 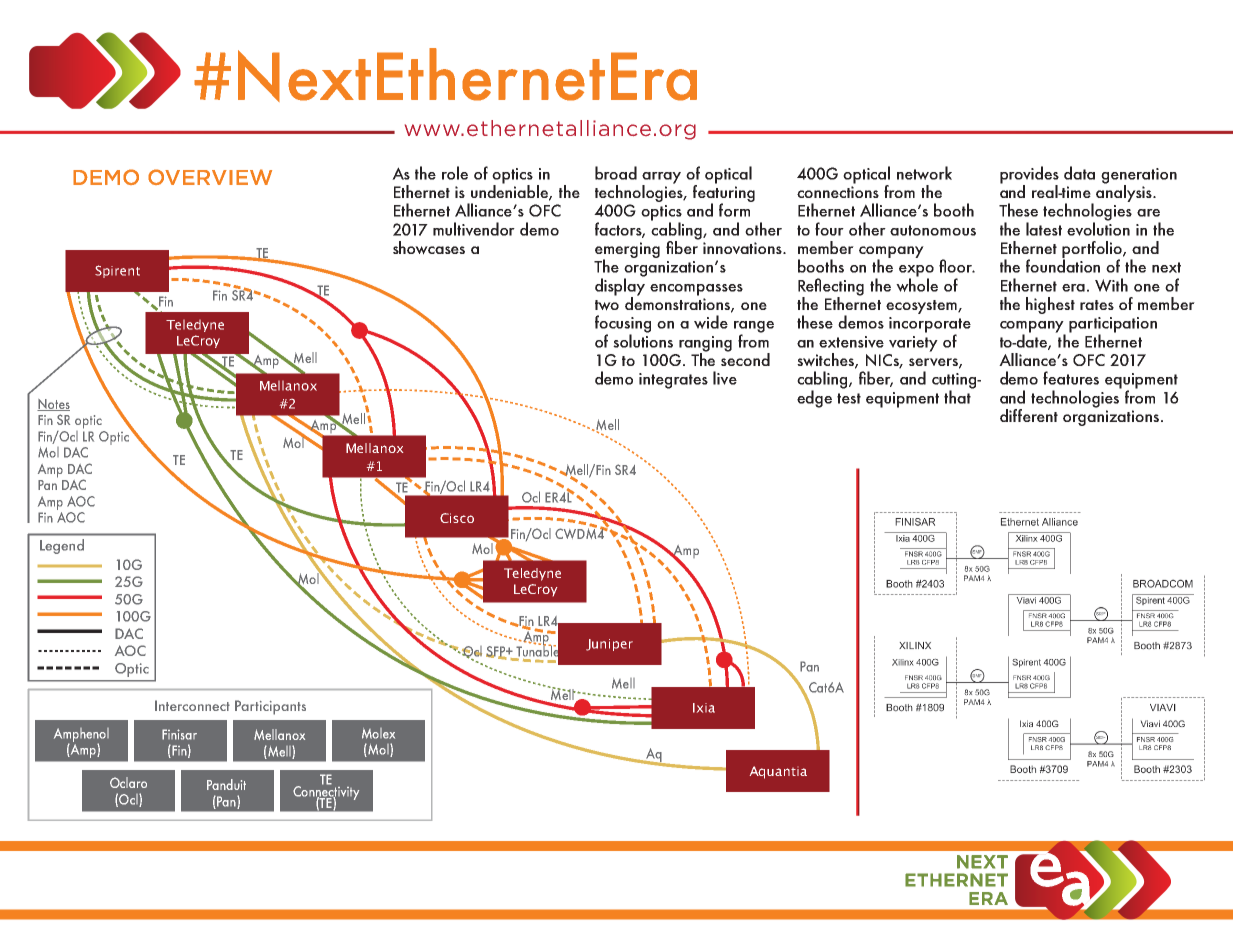 I want to click on showcases, so click(x=429, y=248).
